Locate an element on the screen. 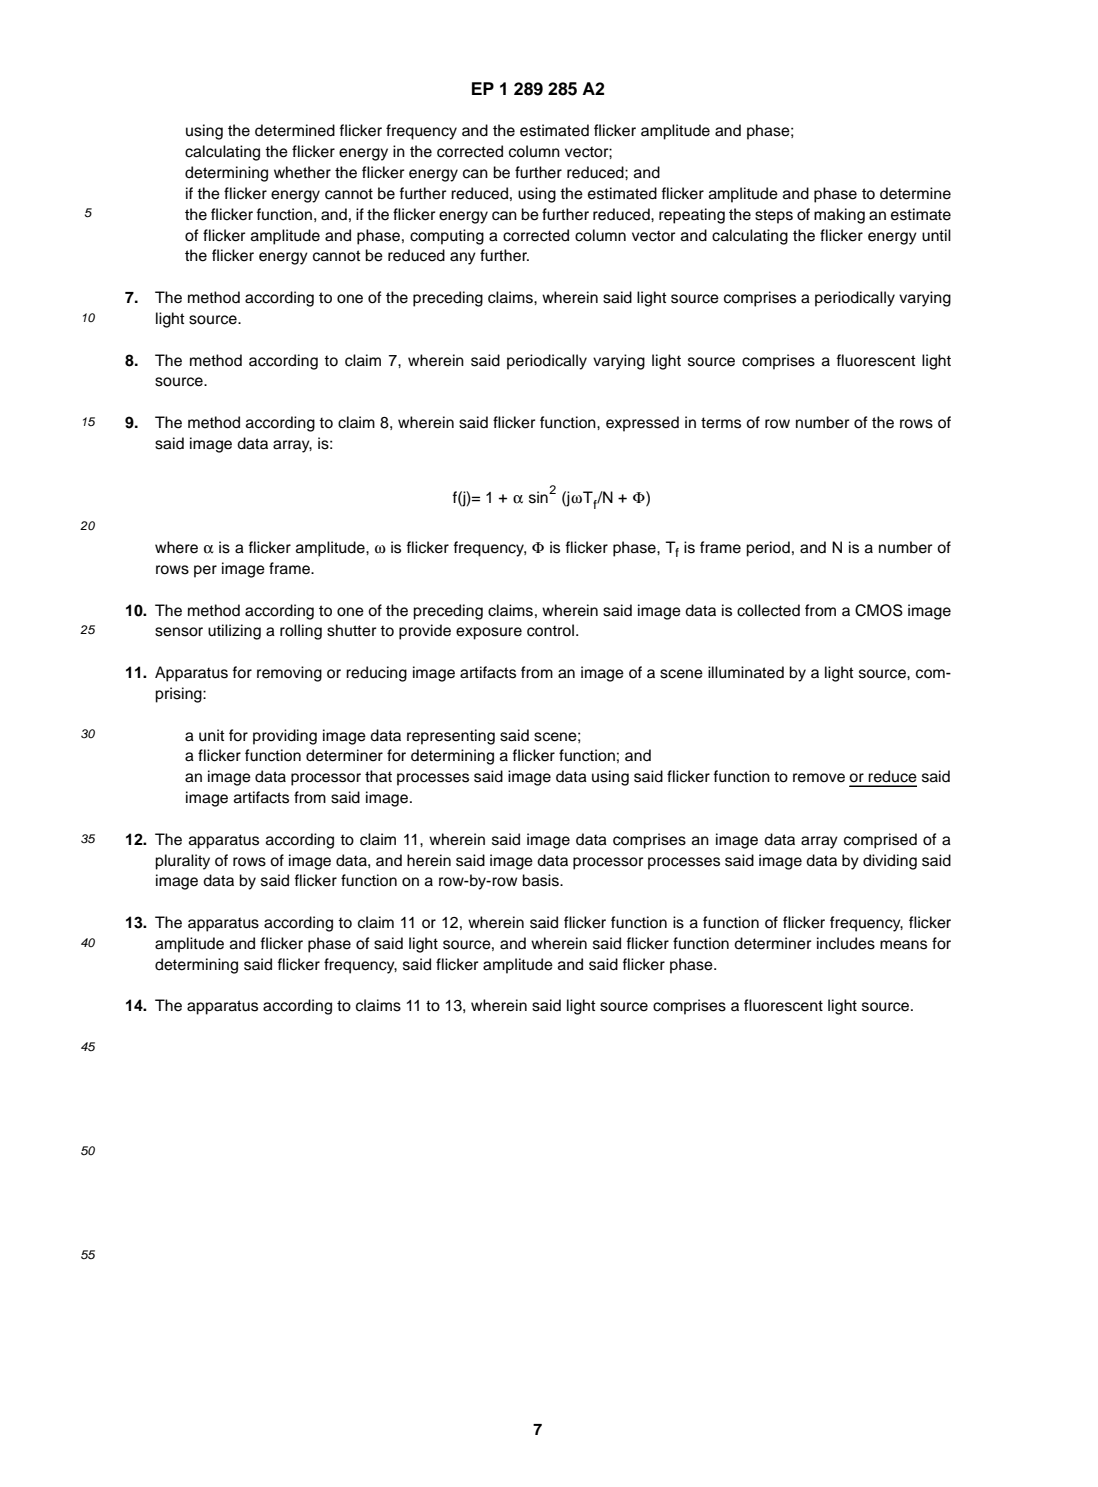  control is located at coordinates (550, 630).
